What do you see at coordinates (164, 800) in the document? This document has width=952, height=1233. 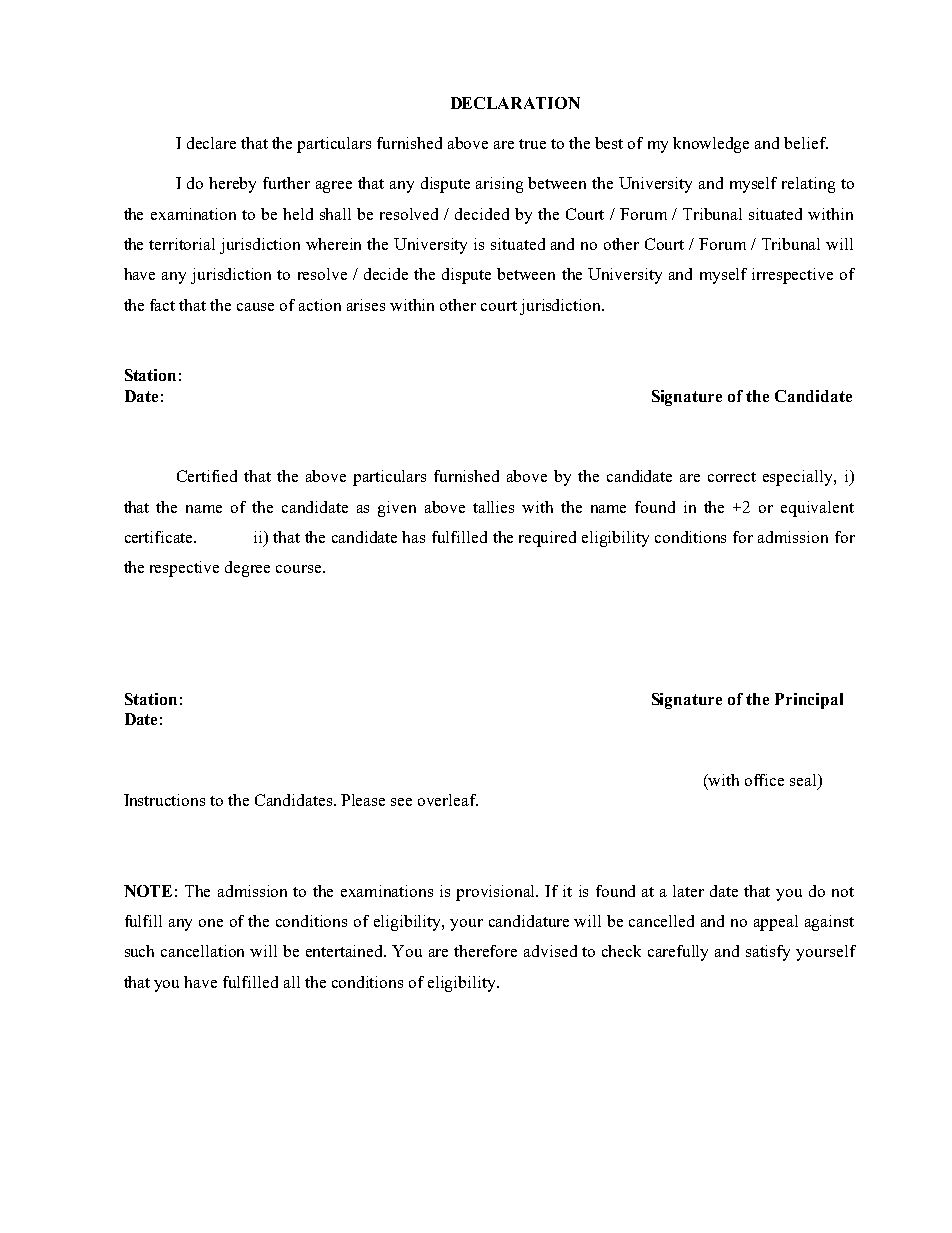 I see `Instructions` at bounding box center [164, 800].
